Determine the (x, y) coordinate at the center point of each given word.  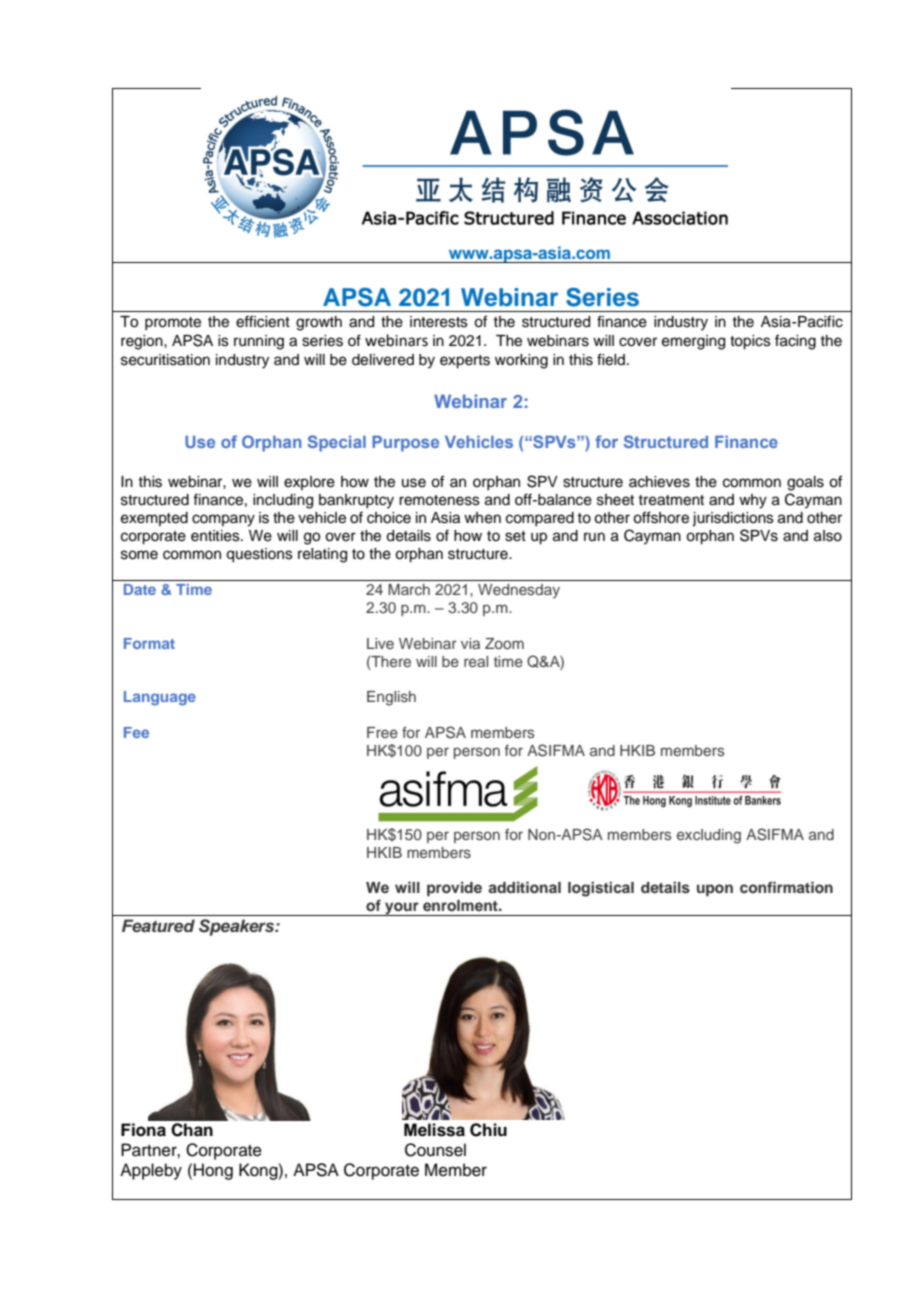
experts (465, 362)
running (259, 342)
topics (750, 342)
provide (454, 888)
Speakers (238, 927)
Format (149, 643)
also (828, 536)
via (470, 643)
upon (715, 890)
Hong (213, 1171)
